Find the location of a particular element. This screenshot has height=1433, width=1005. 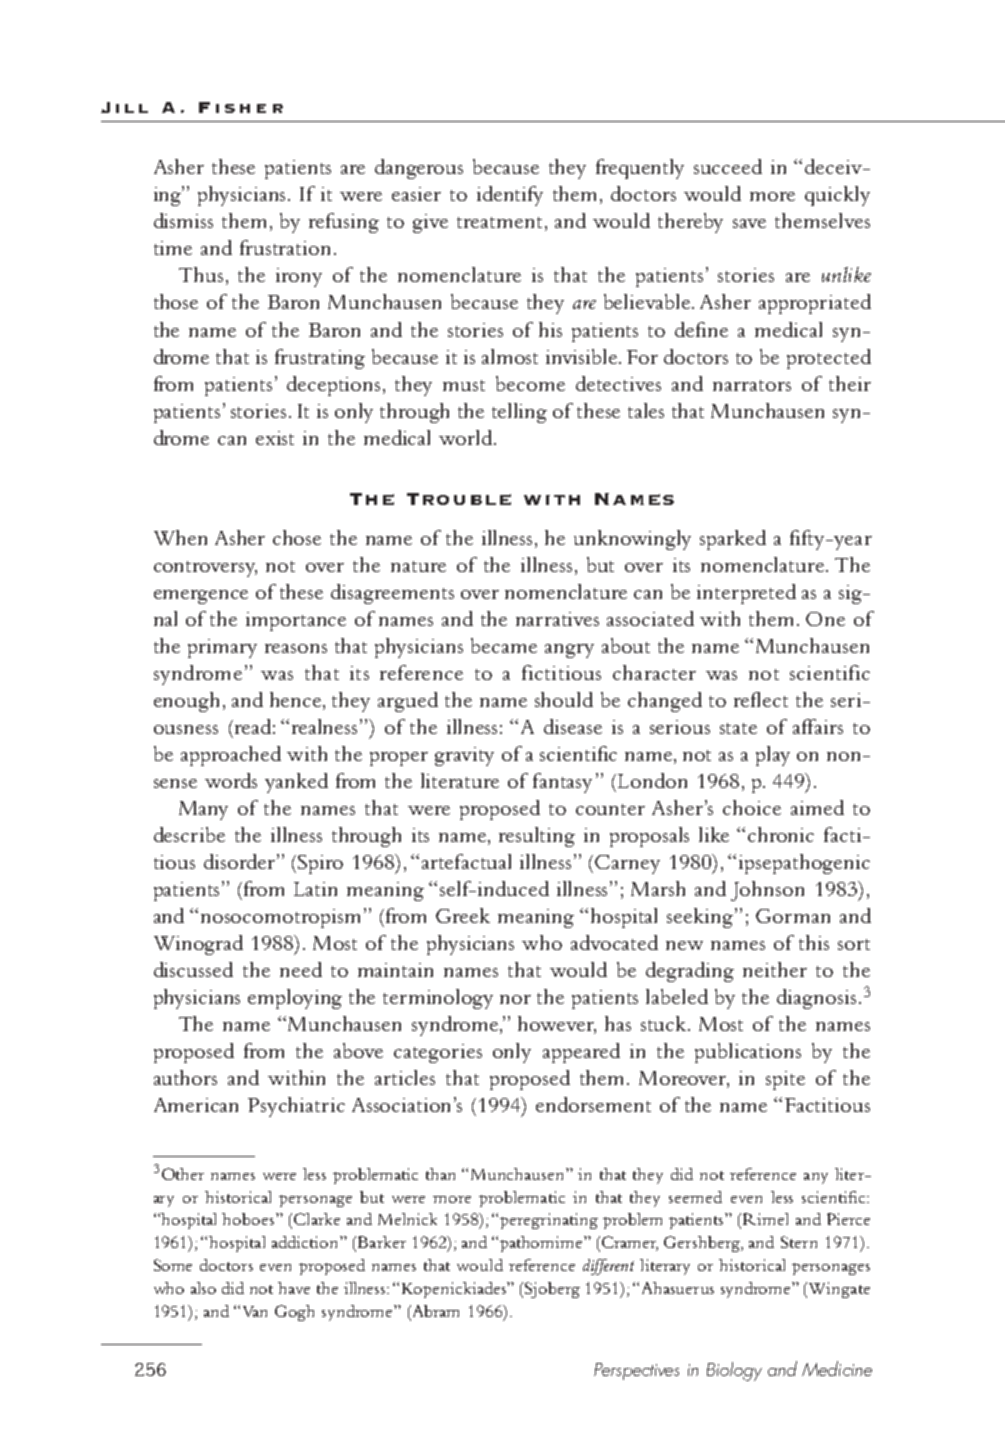

publications is located at coordinates (748, 1053).
